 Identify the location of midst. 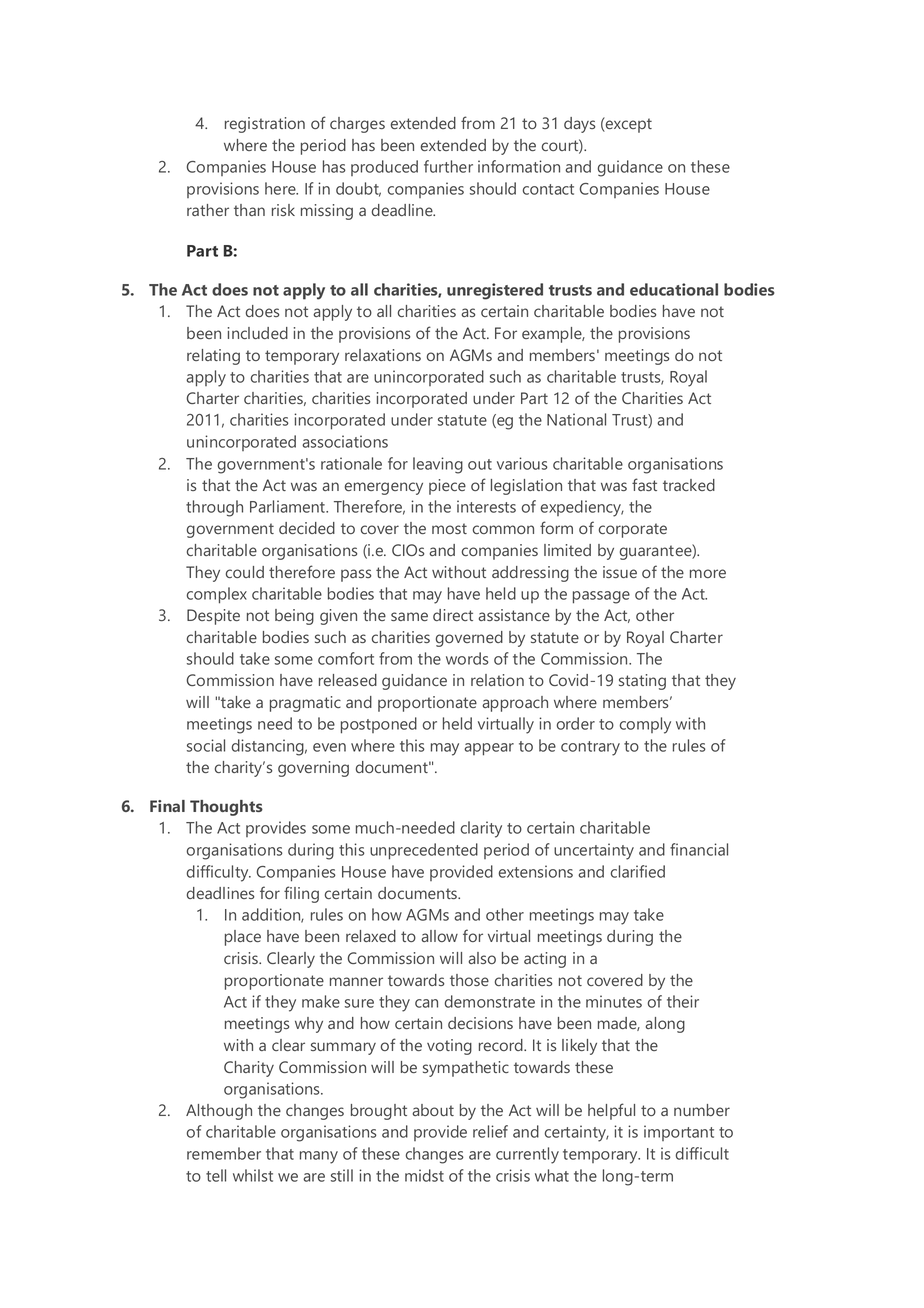
(424, 1175).
